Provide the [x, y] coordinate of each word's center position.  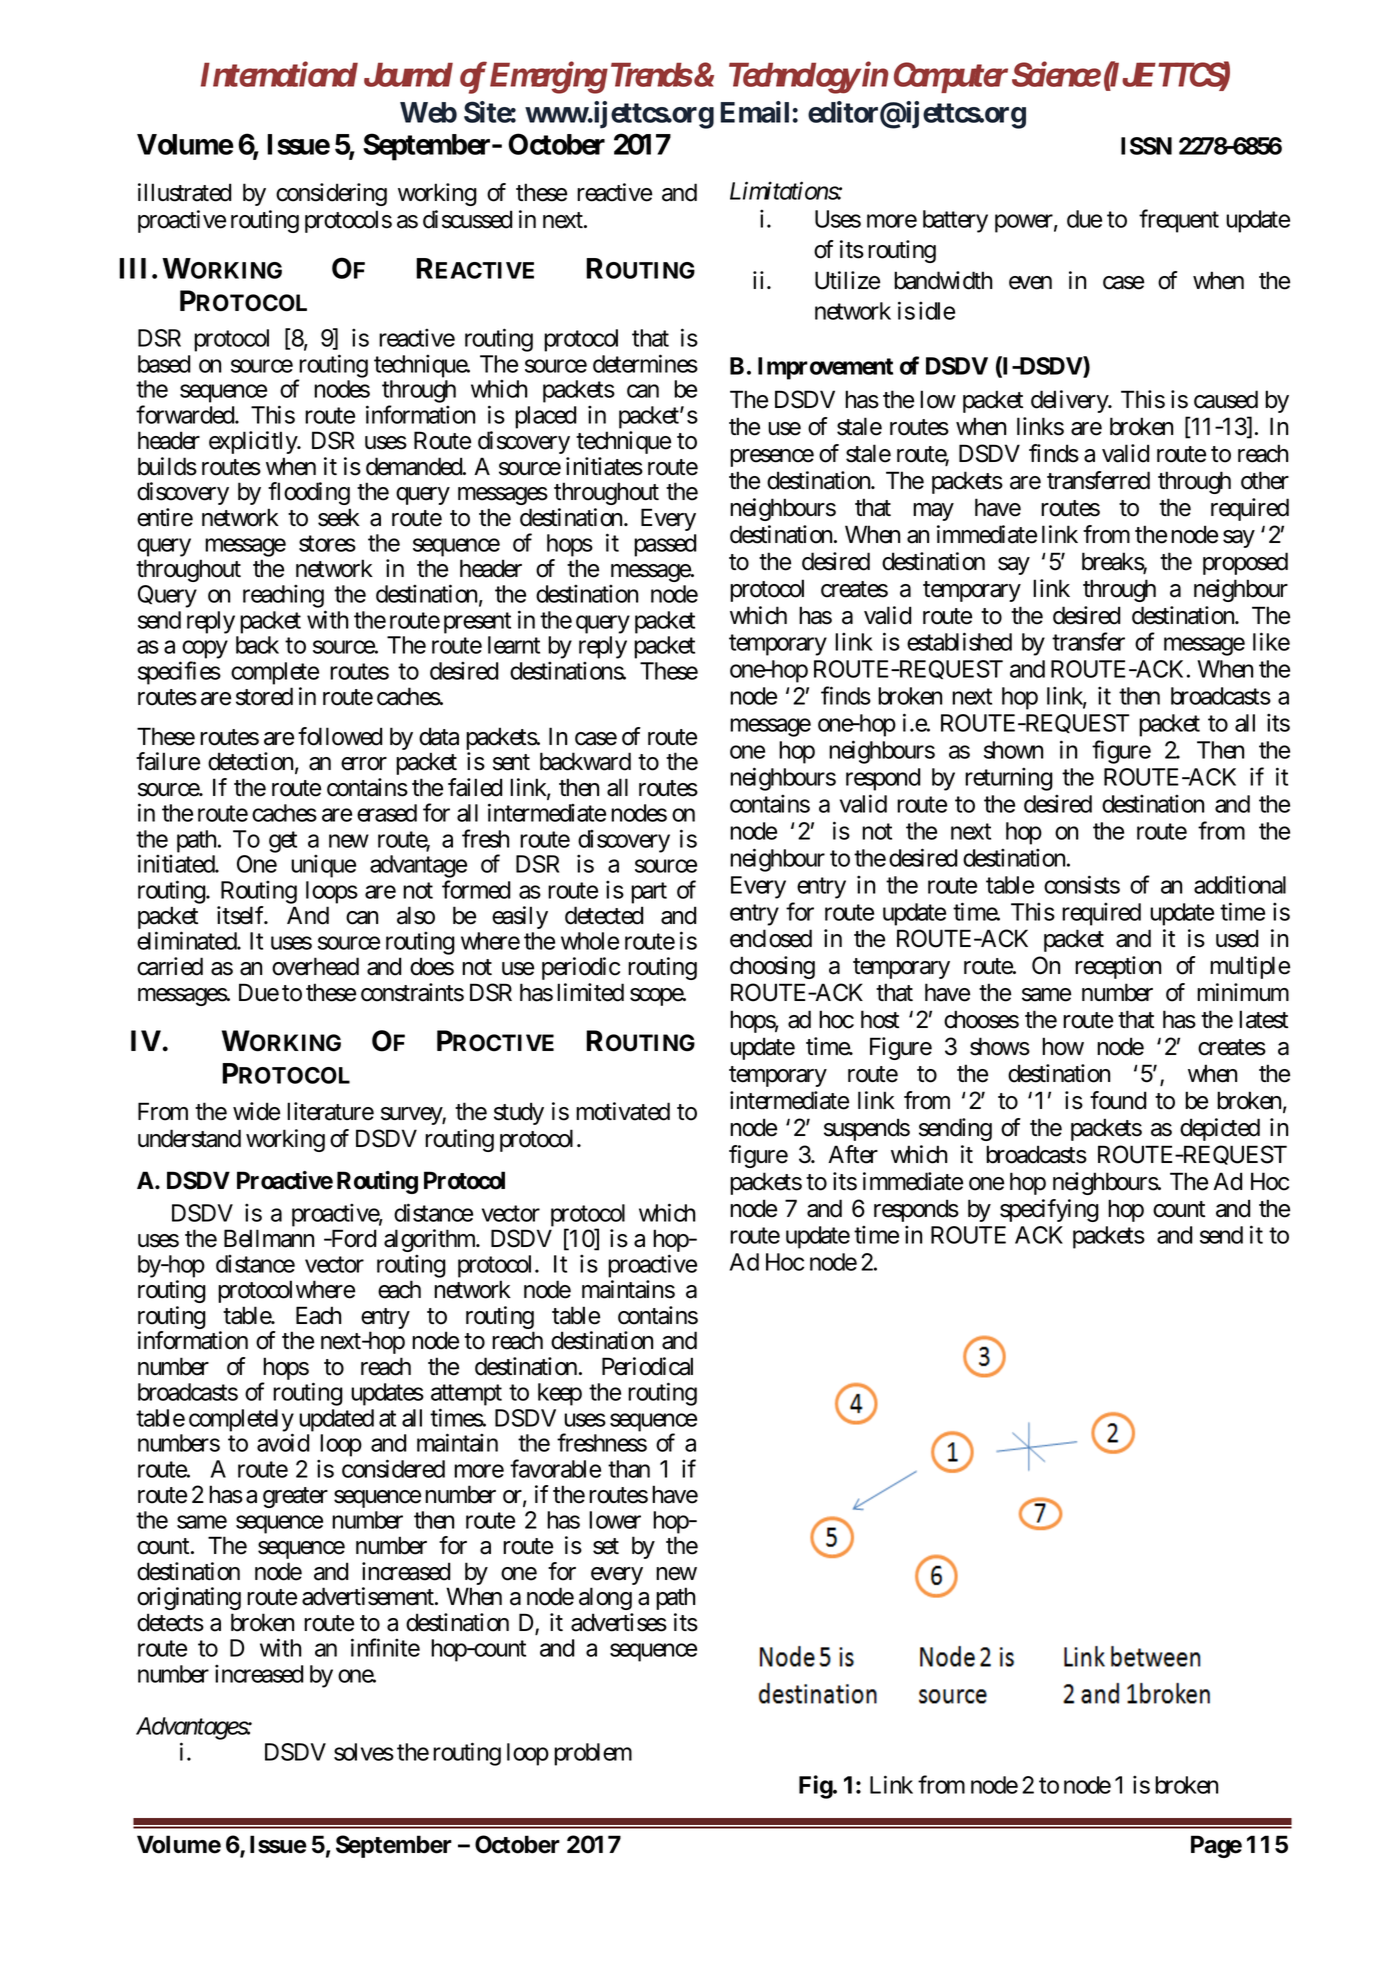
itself [242, 915]
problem [593, 1754]
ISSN [1146, 146]
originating [189, 1598]
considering [331, 194]
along [605, 1598]
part [649, 893]
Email [755, 112]
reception [1118, 967]
